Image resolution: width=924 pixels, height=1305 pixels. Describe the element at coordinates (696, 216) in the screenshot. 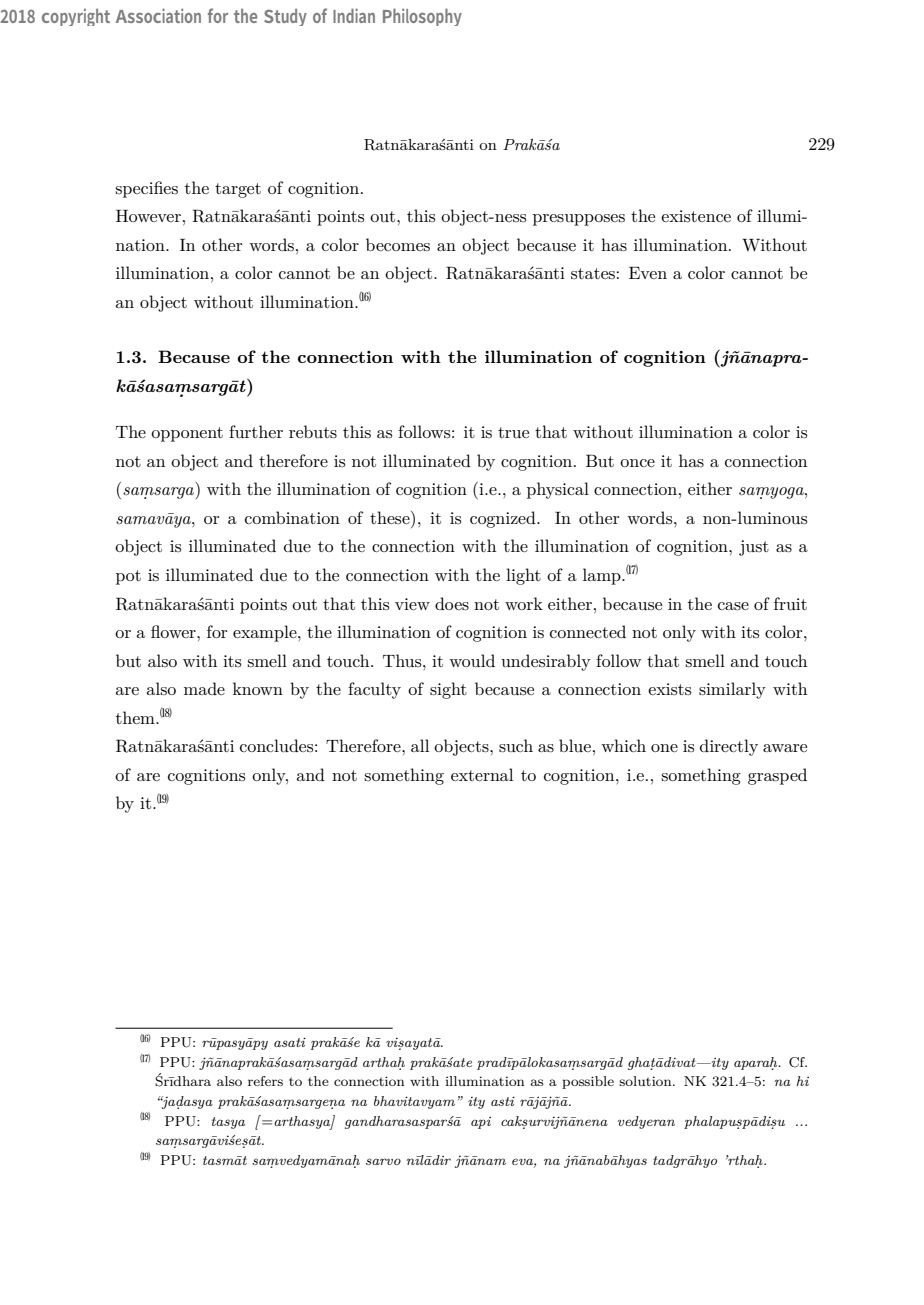

I see `existence` at that location.
